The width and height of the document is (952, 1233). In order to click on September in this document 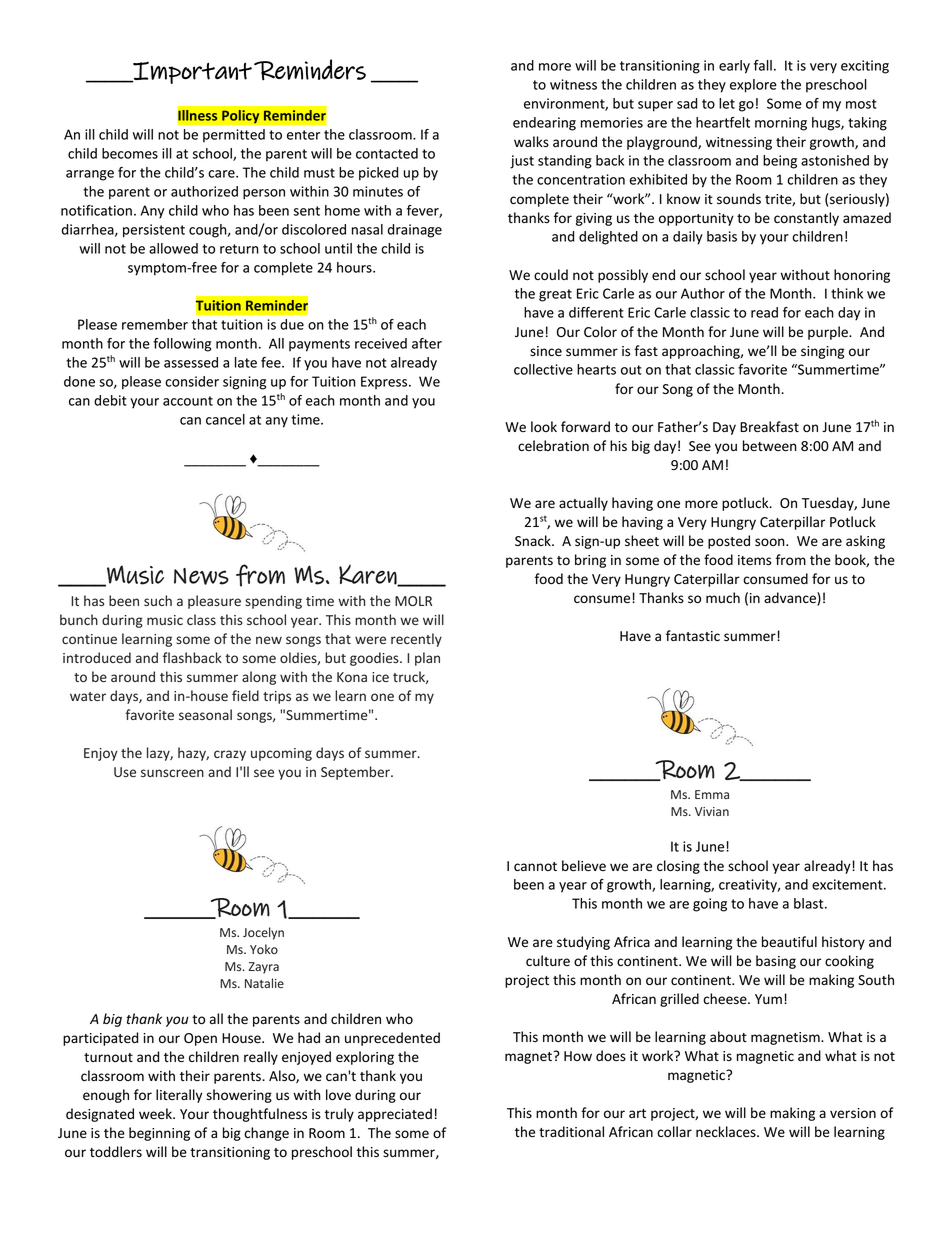, I will do `click(356, 773)`.
